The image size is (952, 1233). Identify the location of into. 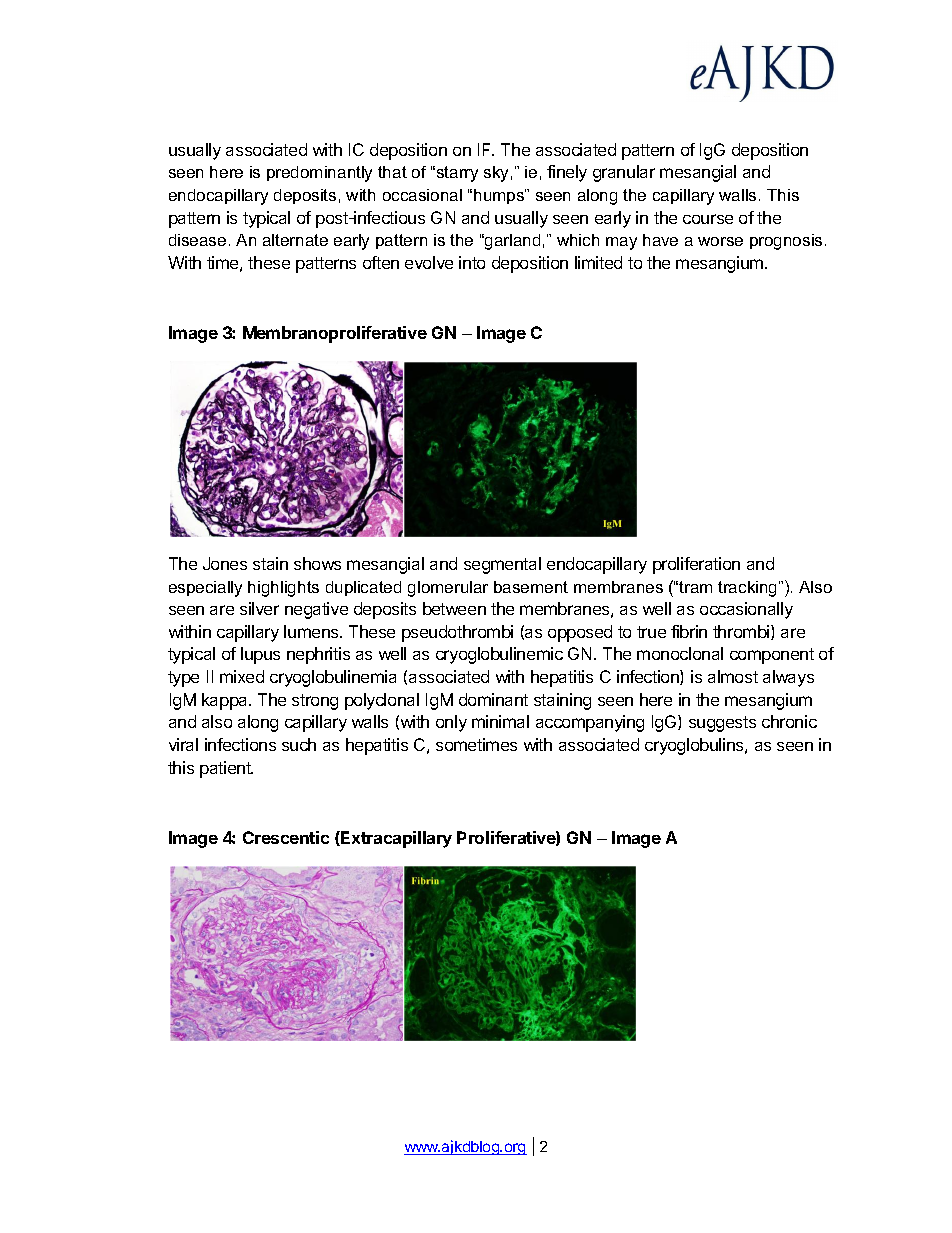
(472, 262).
